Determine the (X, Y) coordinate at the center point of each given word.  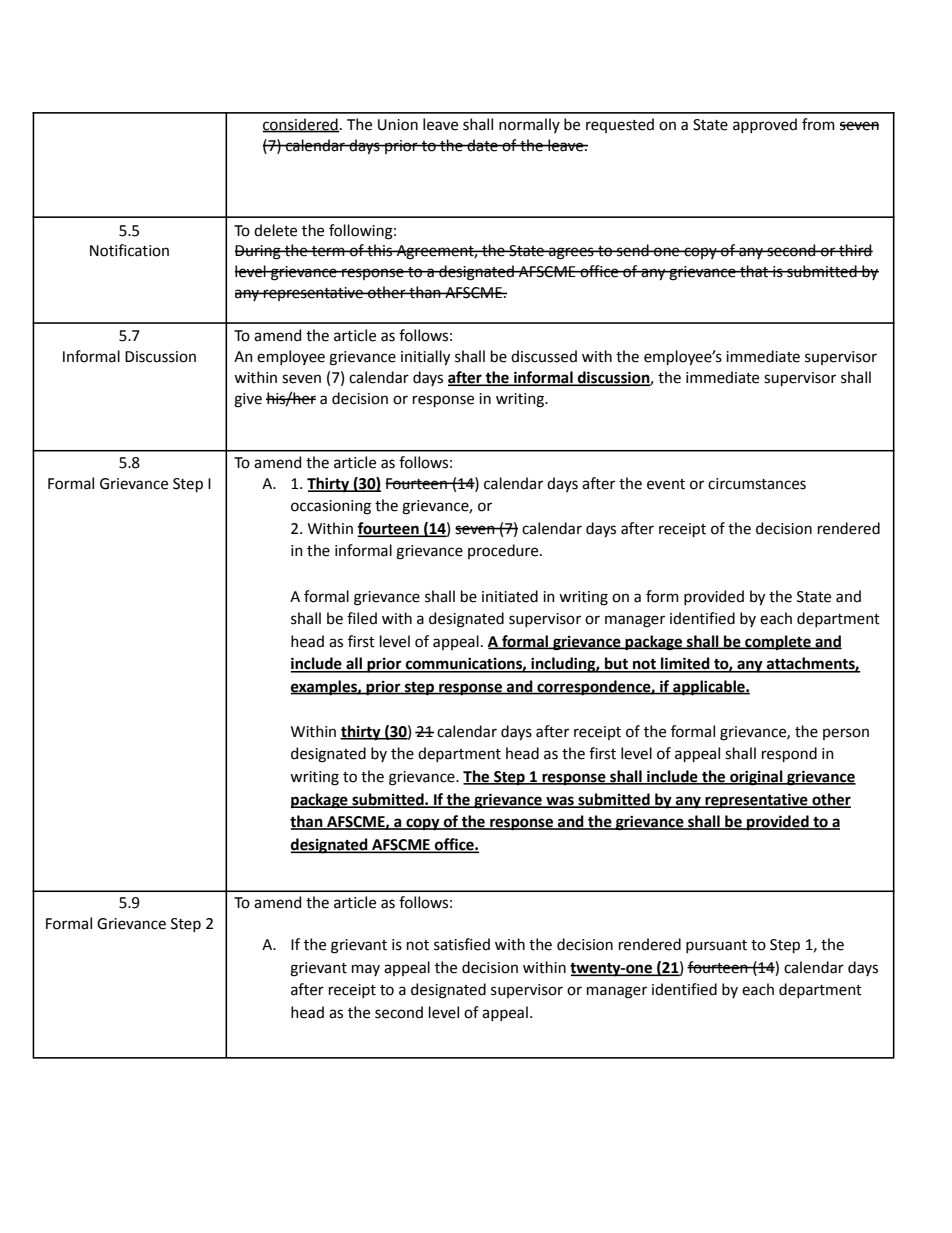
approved (765, 125)
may (366, 970)
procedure (504, 551)
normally (529, 125)
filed (362, 618)
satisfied (462, 944)
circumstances (757, 484)
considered (301, 125)
